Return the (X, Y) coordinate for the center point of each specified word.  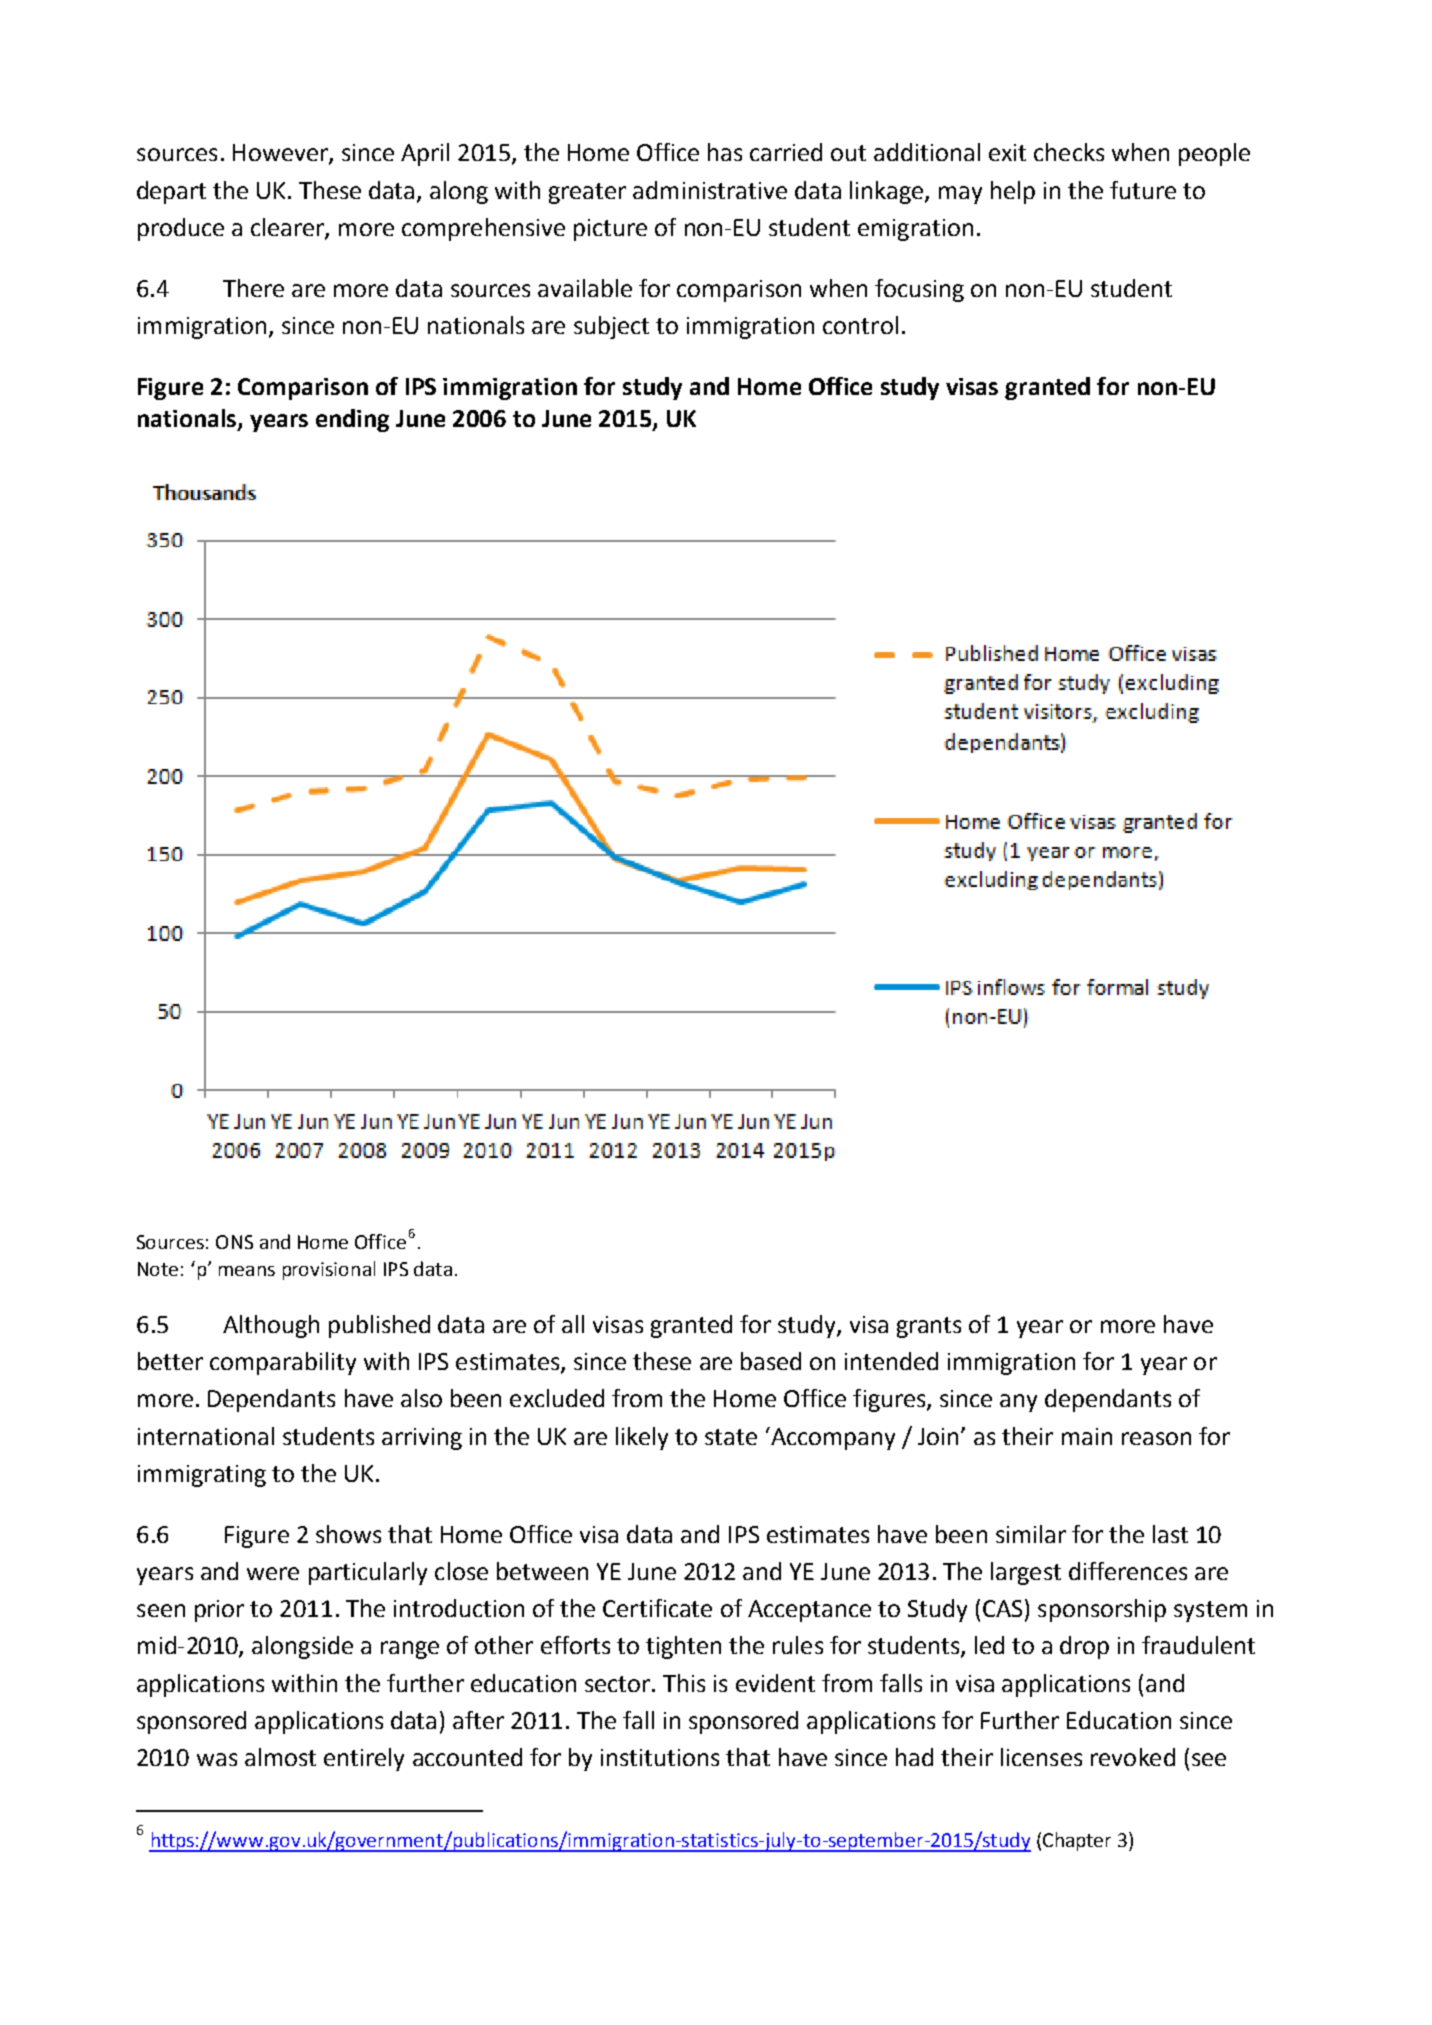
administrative (710, 190)
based (771, 1361)
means (247, 1271)
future (1143, 190)
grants (929, 1327)
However (281, 154)
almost (280, 1757)
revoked (1133, 1757)
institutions (660, 1757)
